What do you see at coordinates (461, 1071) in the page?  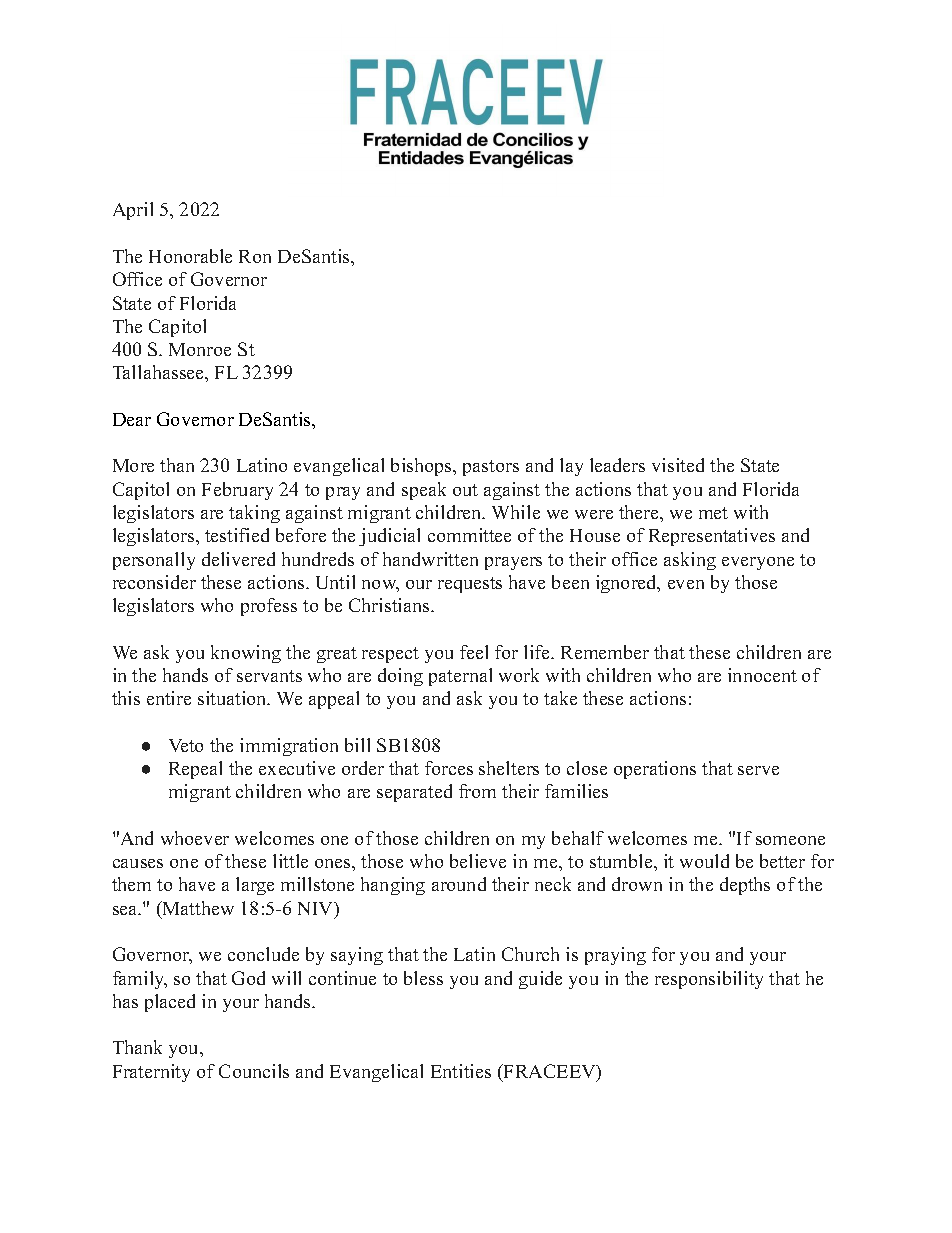 I see `Entities` at bounding box center [461, 1071].
